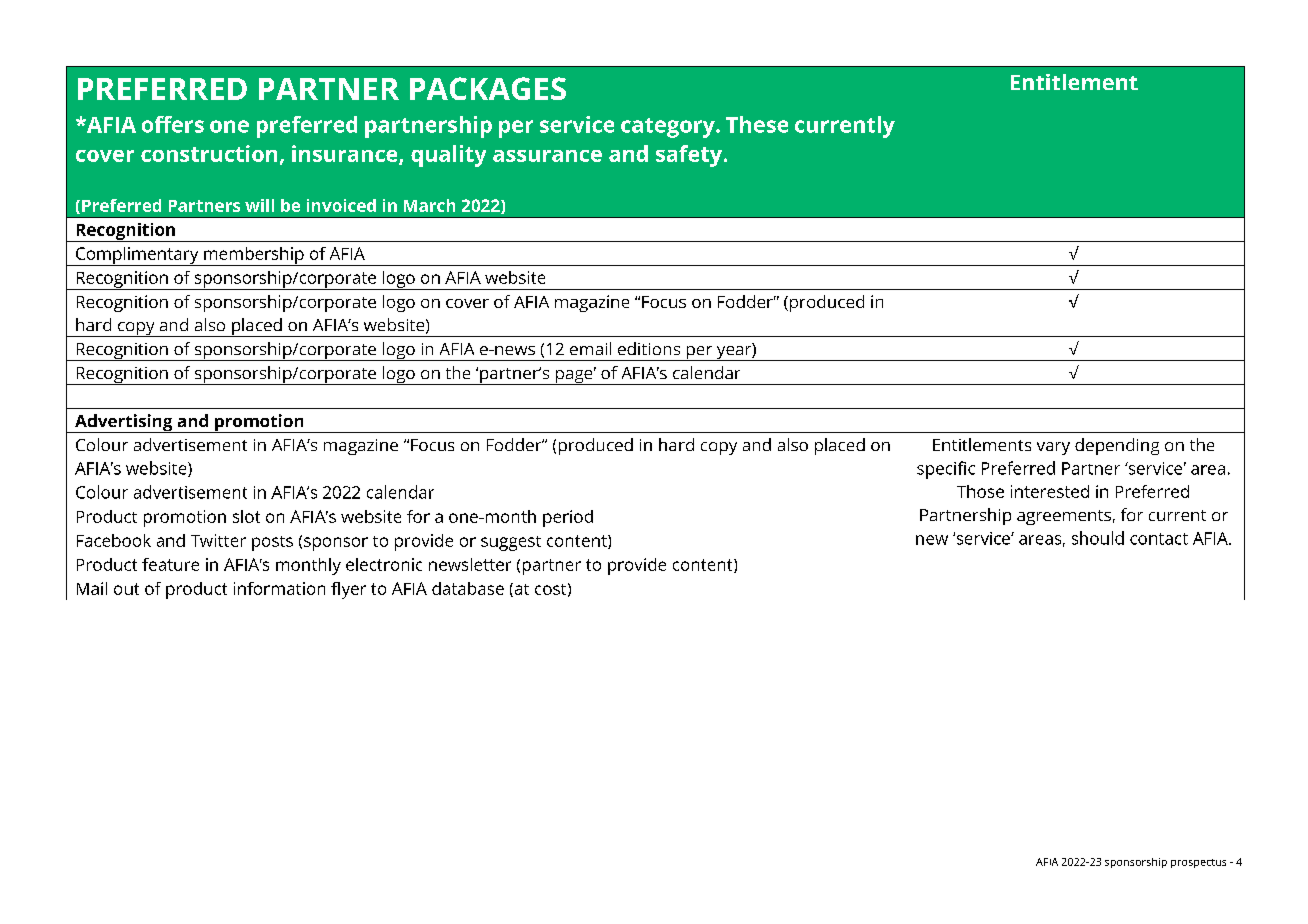  I want to click on contact, so click(1159, 539).
